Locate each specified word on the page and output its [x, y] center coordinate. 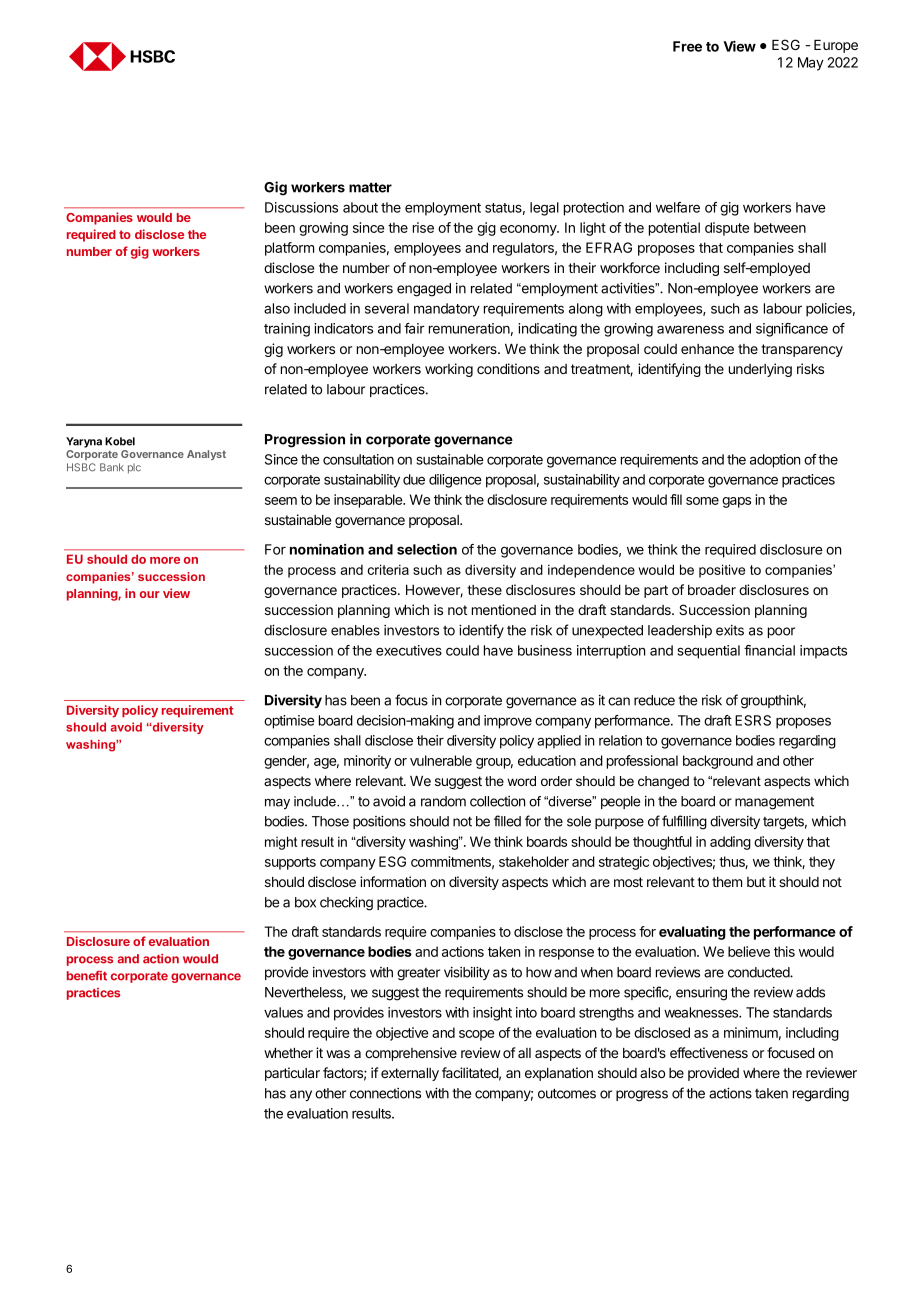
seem [281, 501]
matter [370, 187]
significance [792, 330]
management [774, 803]
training [287, 330]
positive [722, 571]
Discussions [301, 207]
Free [687, 46]
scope [476, 1035]
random [443, 801]
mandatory [447, 310]
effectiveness [709, 1052]
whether [288, 1053]
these [484, 590]
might [281, 843]
